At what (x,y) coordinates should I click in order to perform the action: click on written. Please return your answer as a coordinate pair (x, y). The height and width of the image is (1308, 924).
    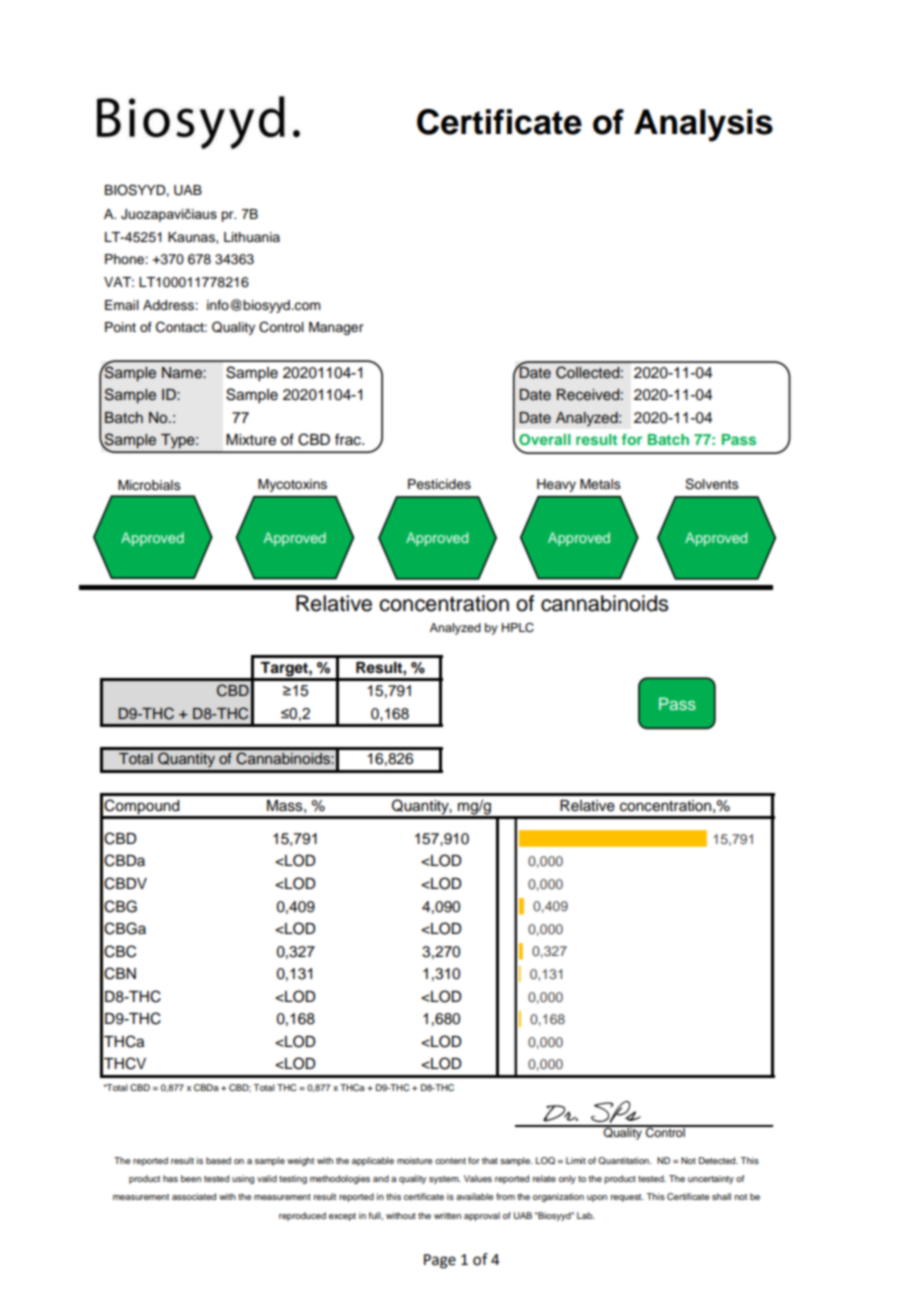
    Looking at the image, I should click on (447, 1215).
